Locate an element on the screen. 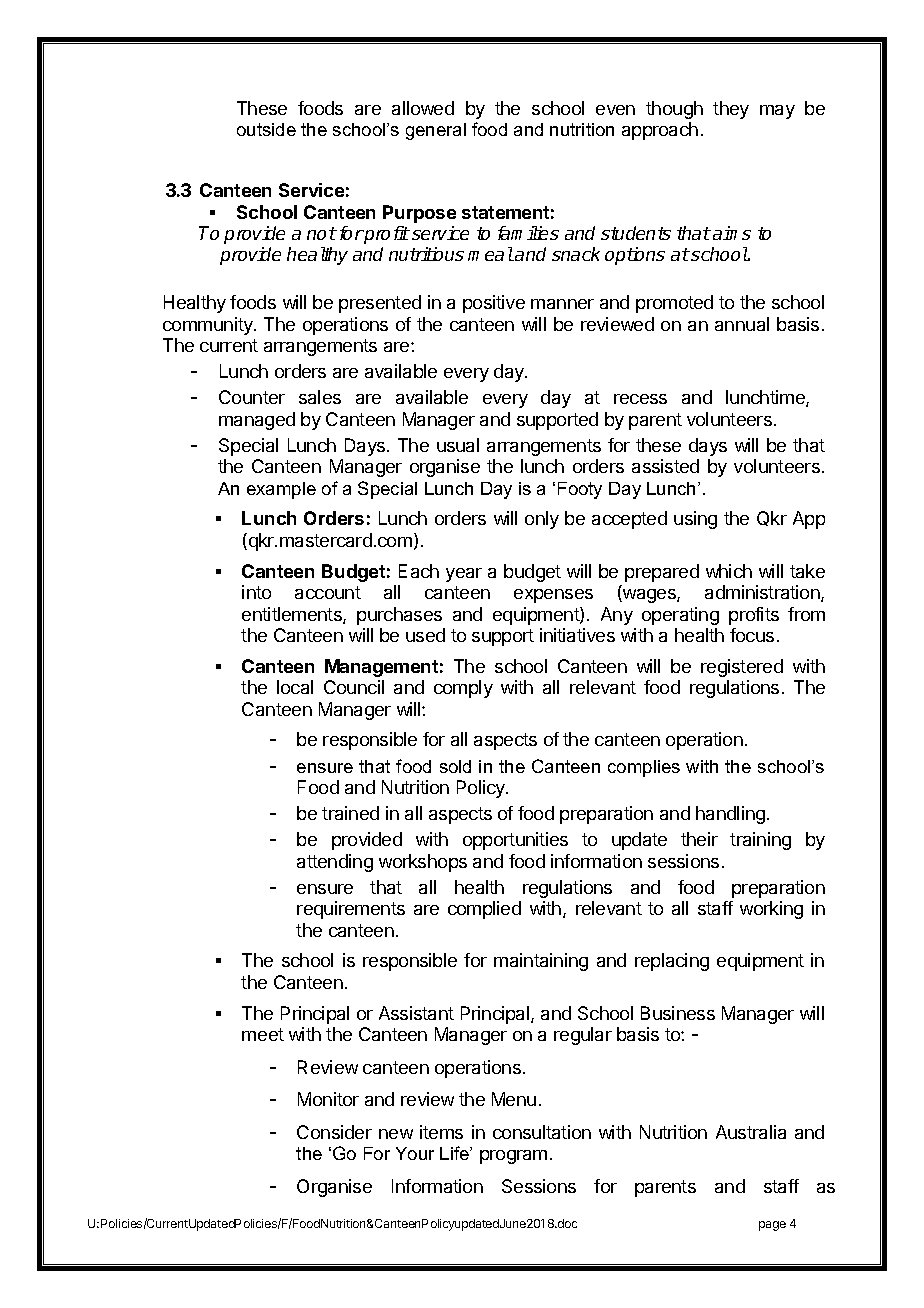 Image resolution: width=924 pixels, height=1308 pixels. managed is located at coordinates (257, 421).
